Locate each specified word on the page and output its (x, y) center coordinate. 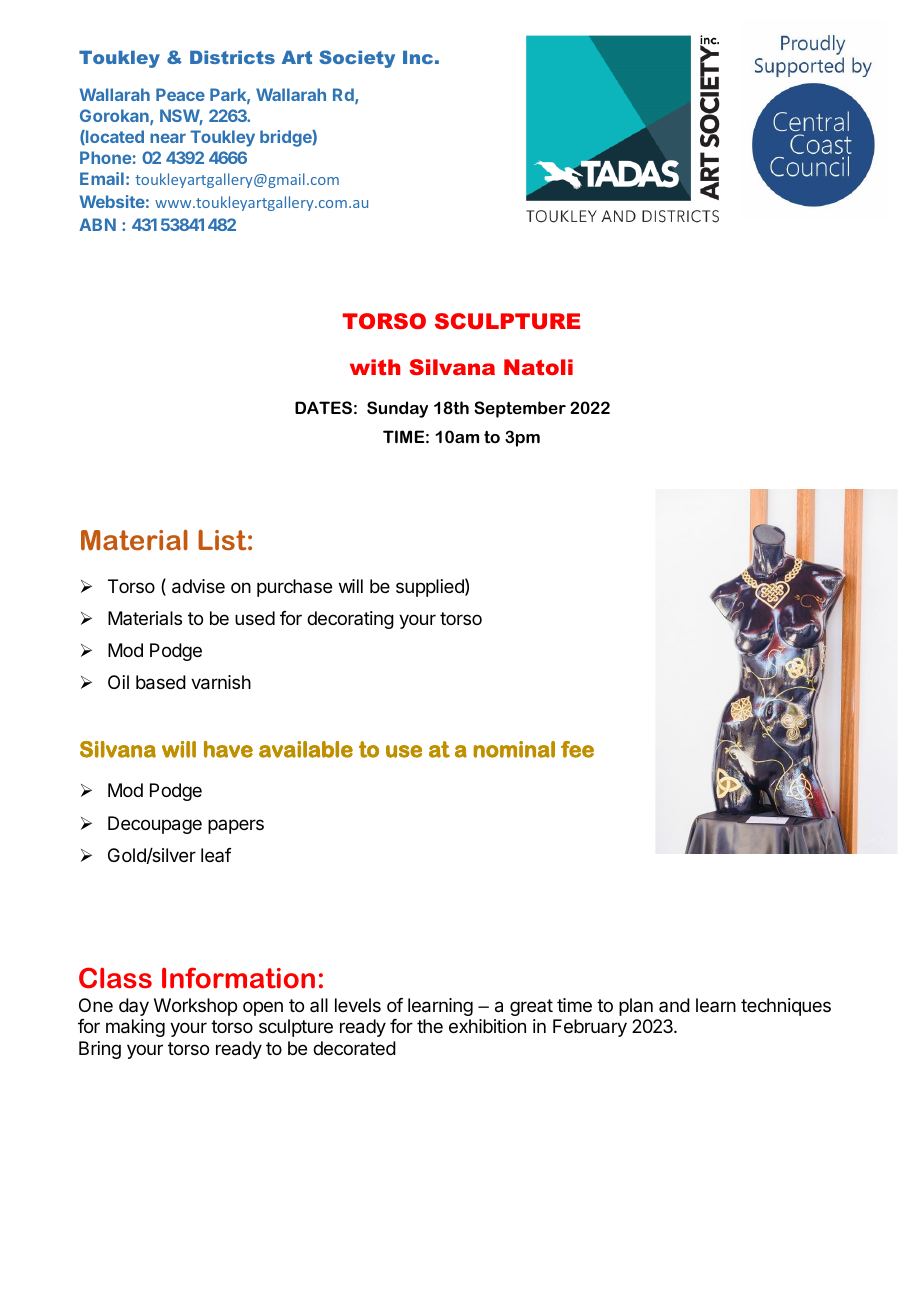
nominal (514, 749)
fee (577, 749)
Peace (180, 94)
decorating (350, 620)
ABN (97, 224)
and (674, 1005)
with (375, 367)
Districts (232, 57)
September (520, 409)
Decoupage (155, 825)
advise (198, 586)
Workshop (195, 1007)
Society (357, 59)
